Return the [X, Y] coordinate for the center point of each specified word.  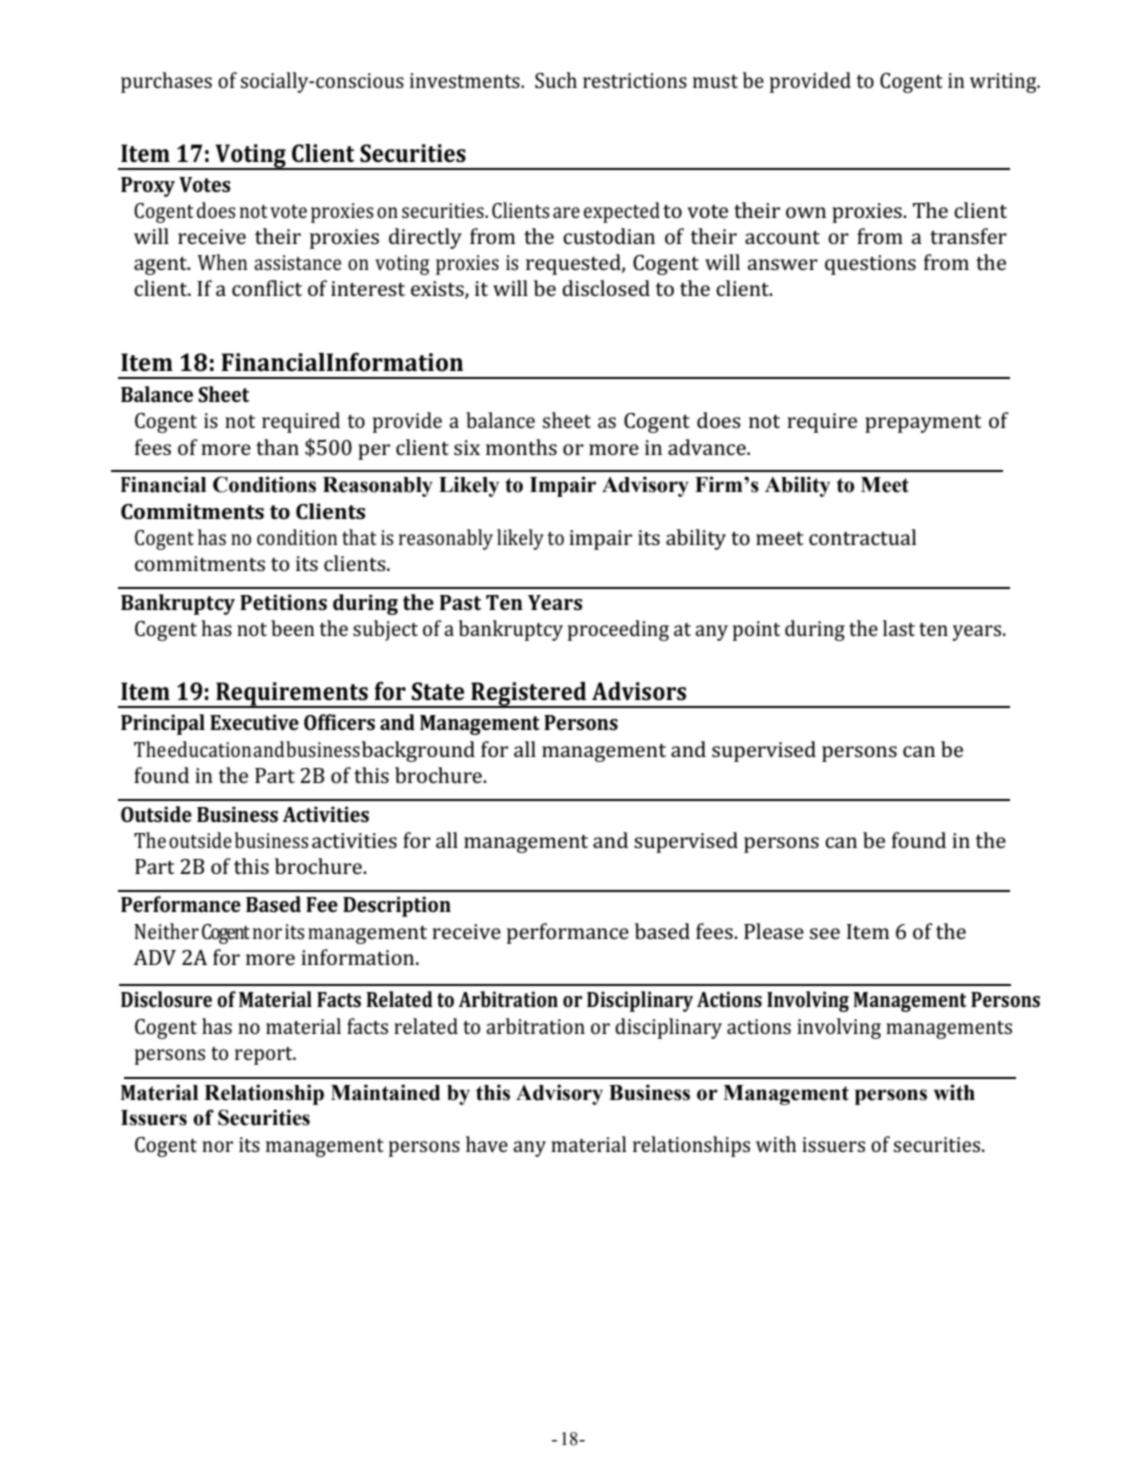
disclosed [606, 288]
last [899, 628]
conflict [267, 288]
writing [1004, 83]
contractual [862, 537]
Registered [529, 695]
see [825, 933]
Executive [254, 722]
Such [556, 80]
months [521, 447]
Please [774, 931]
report [265, 1056]
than [277, 447]
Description [397, 906]
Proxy [148, 187]
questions [870, 265]
